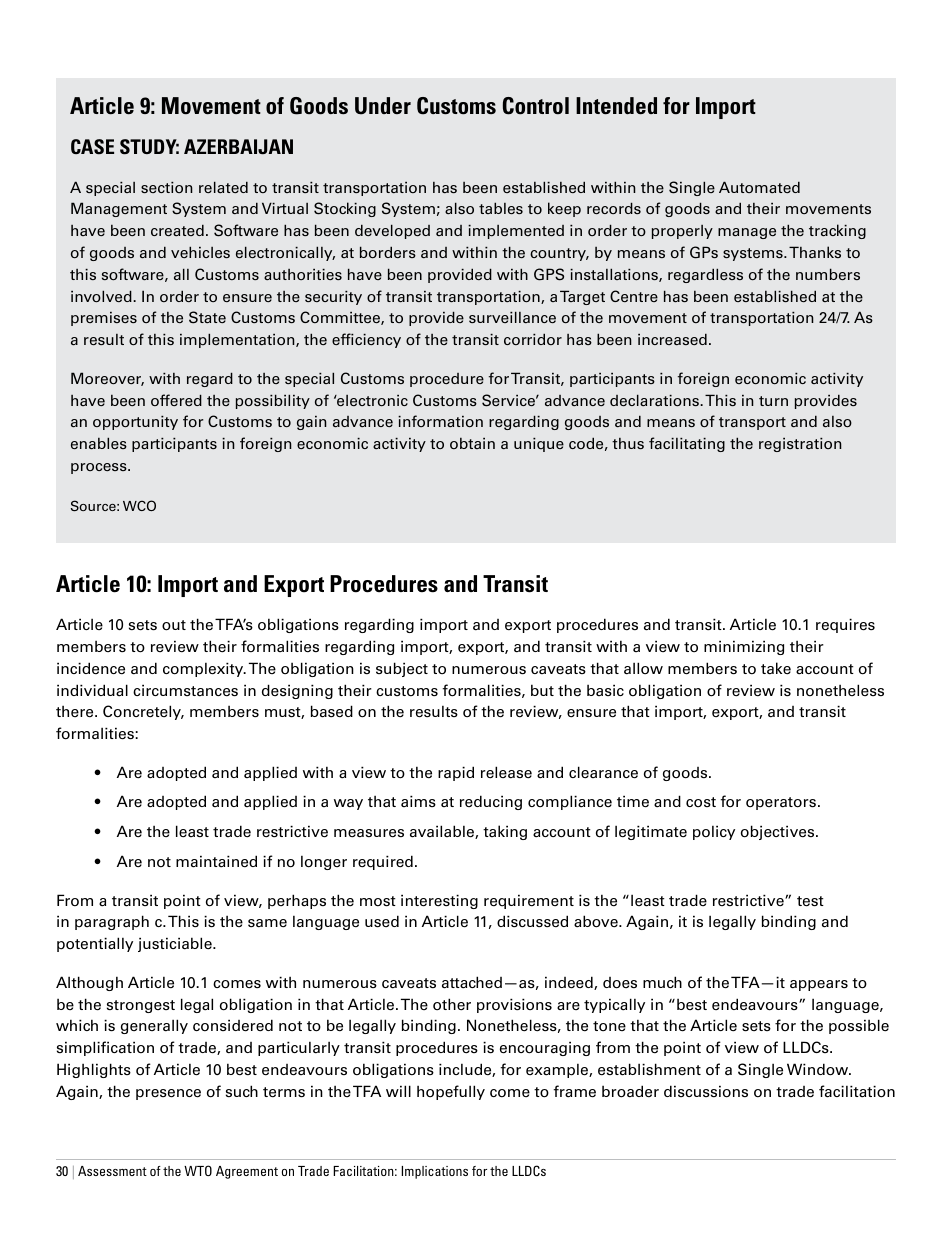  I want to click on obtain, so click(472, 443).
